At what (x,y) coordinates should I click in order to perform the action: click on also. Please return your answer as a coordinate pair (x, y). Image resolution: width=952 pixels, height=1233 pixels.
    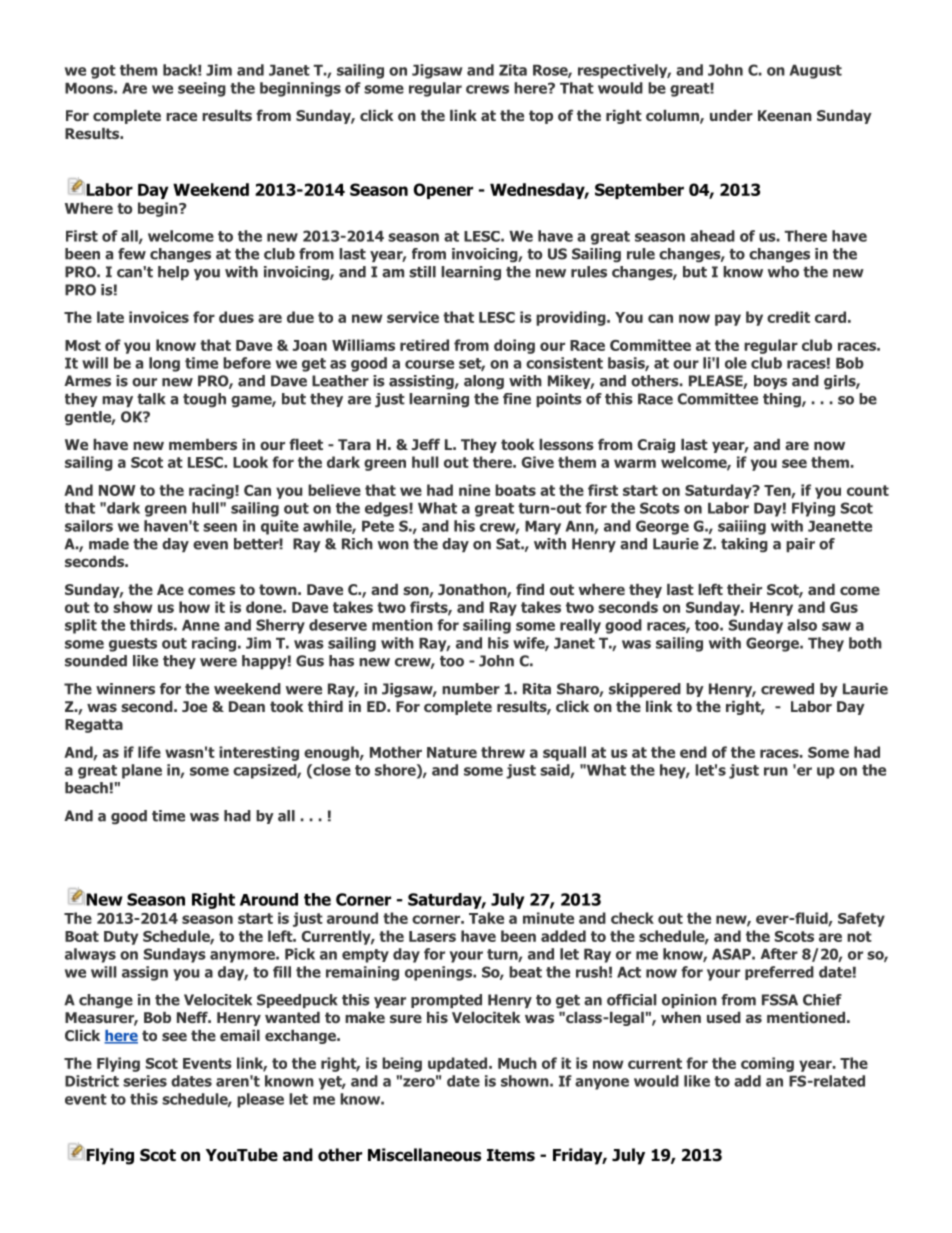
    Looking at the image, I should click on (802, 625).
